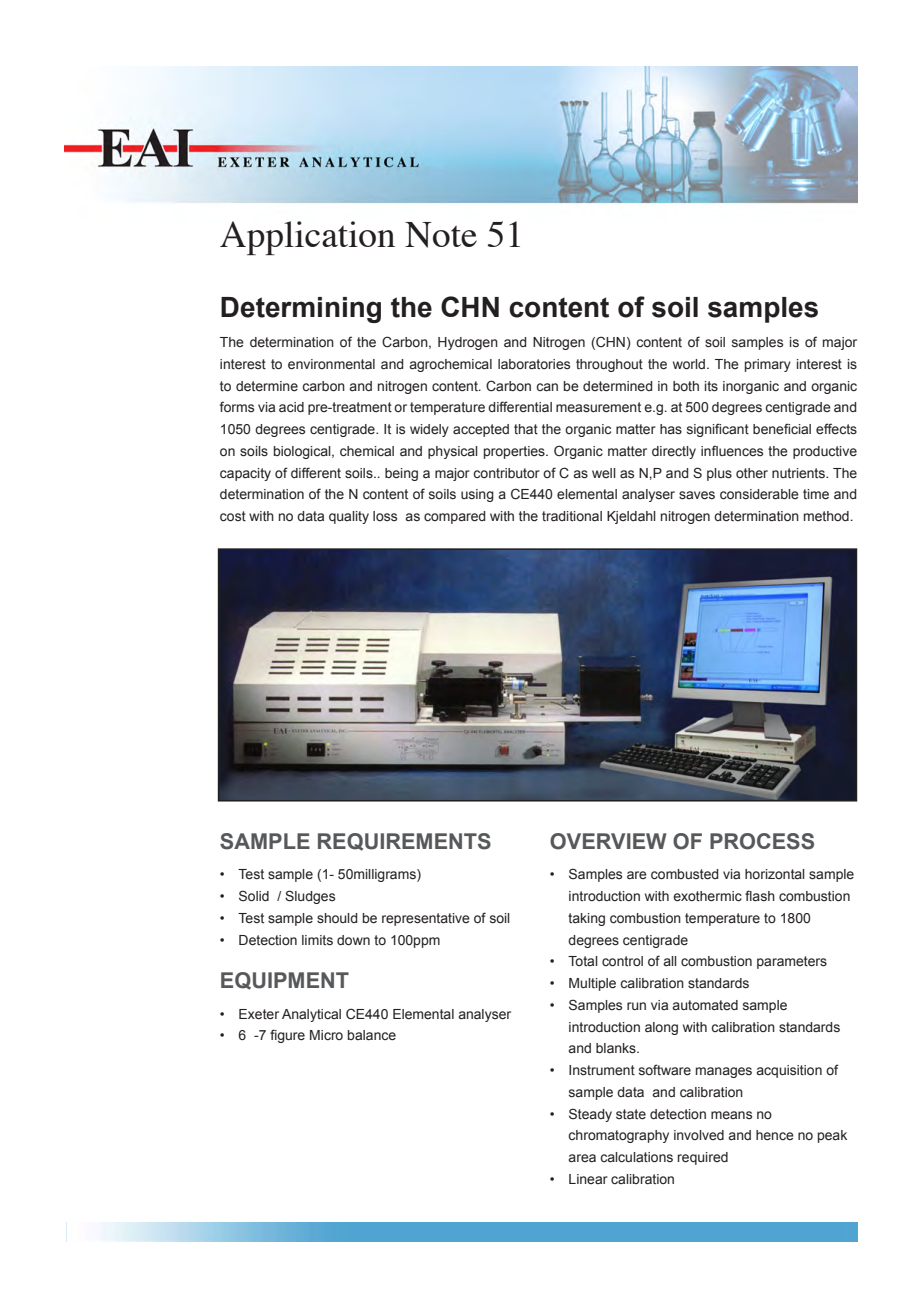 The height and width of the image is (1308, 924). Describe the element at coordinates (608, 841) in the image. I see `OVERVIEW` at that location.
